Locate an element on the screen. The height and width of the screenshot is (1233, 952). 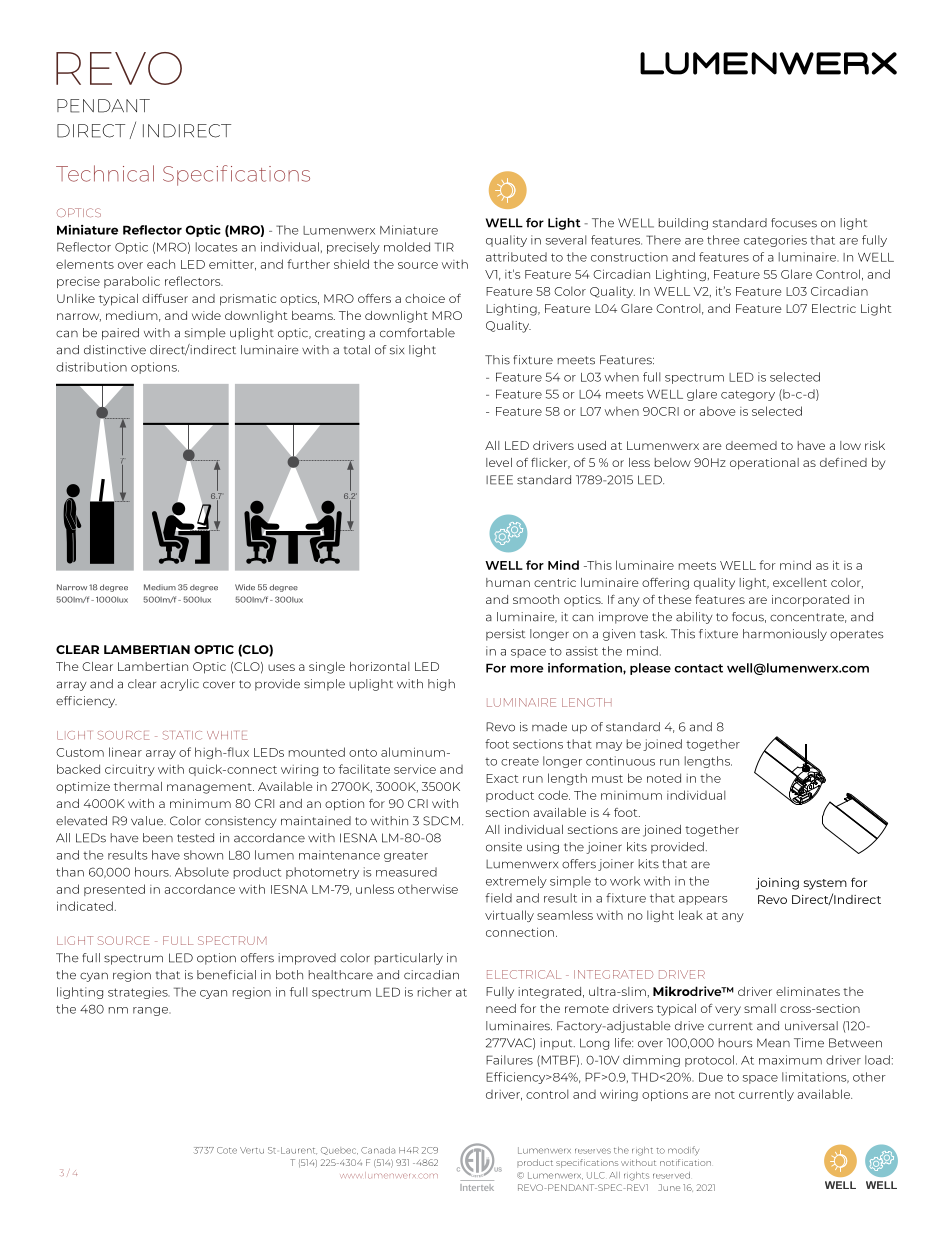
deemed is located at coordinates (751, 445).
